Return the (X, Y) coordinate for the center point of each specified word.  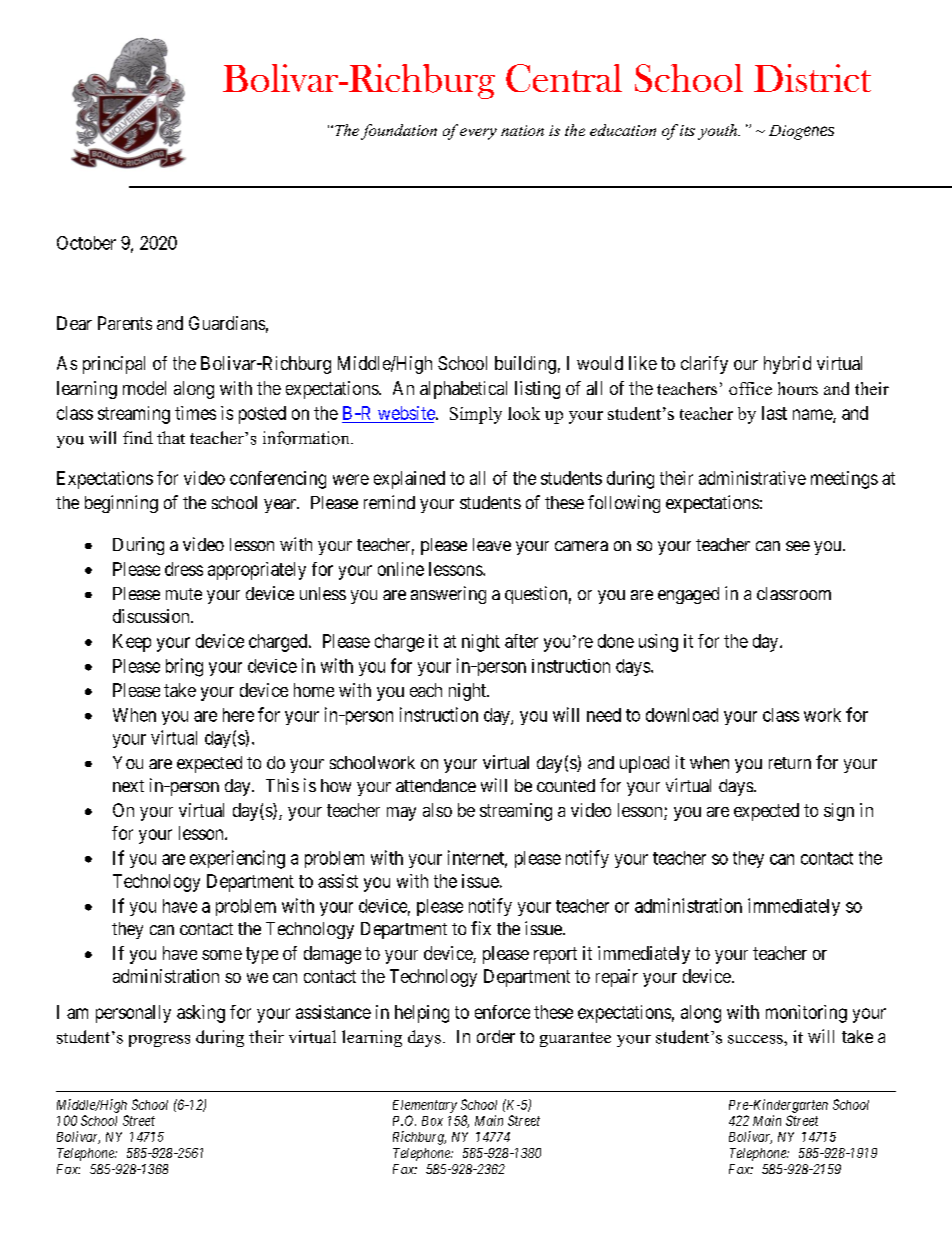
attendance (436, 785)
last (774, 413)
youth (718, 132)
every (478, 134)
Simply (476, 415)
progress (159, 1041)
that (171, 437)
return (790, 763)
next (128, 786)
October (86, 243)
